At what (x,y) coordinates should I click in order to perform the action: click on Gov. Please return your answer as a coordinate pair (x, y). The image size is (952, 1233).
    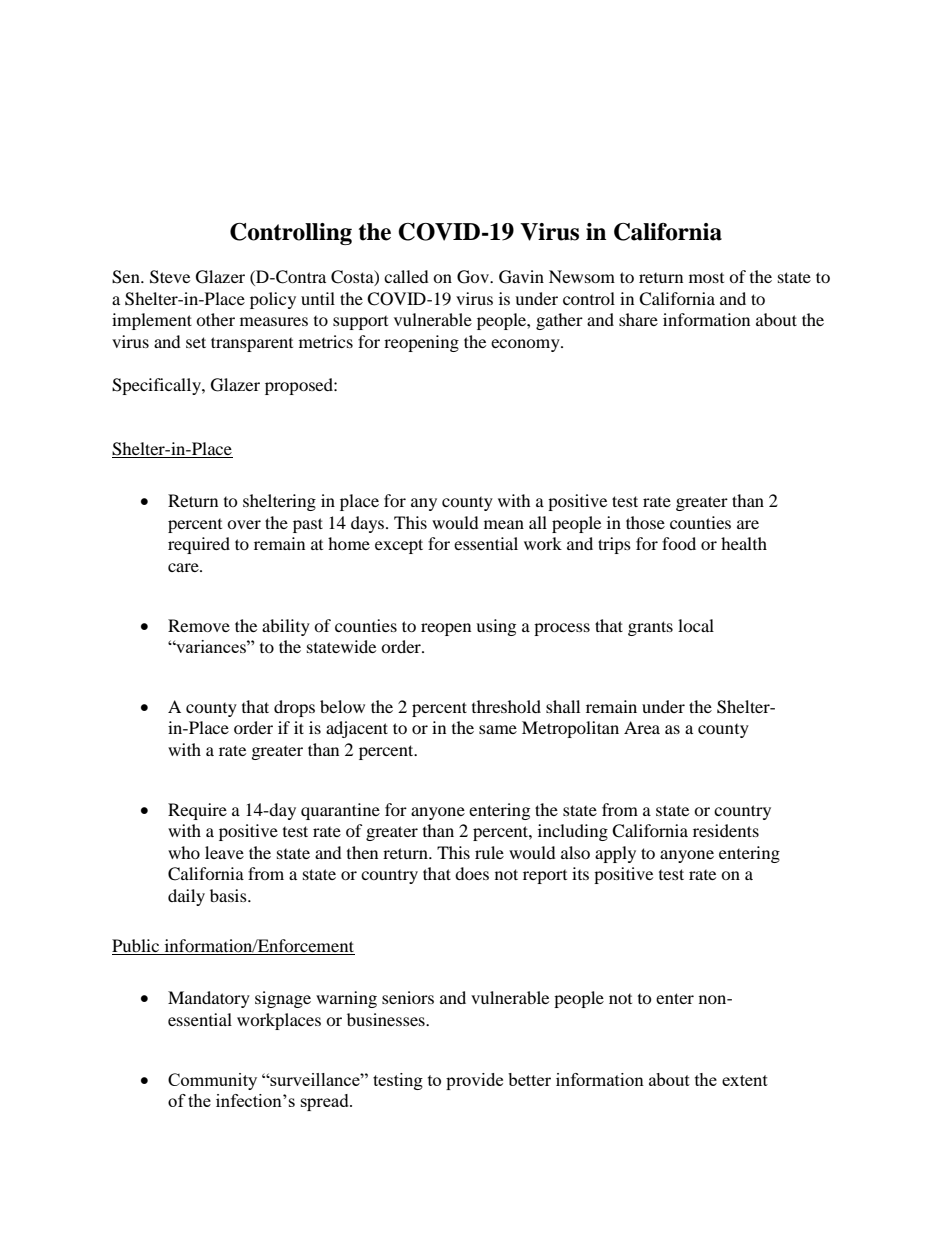
    Looking at the image, I should click on (474, 277).
